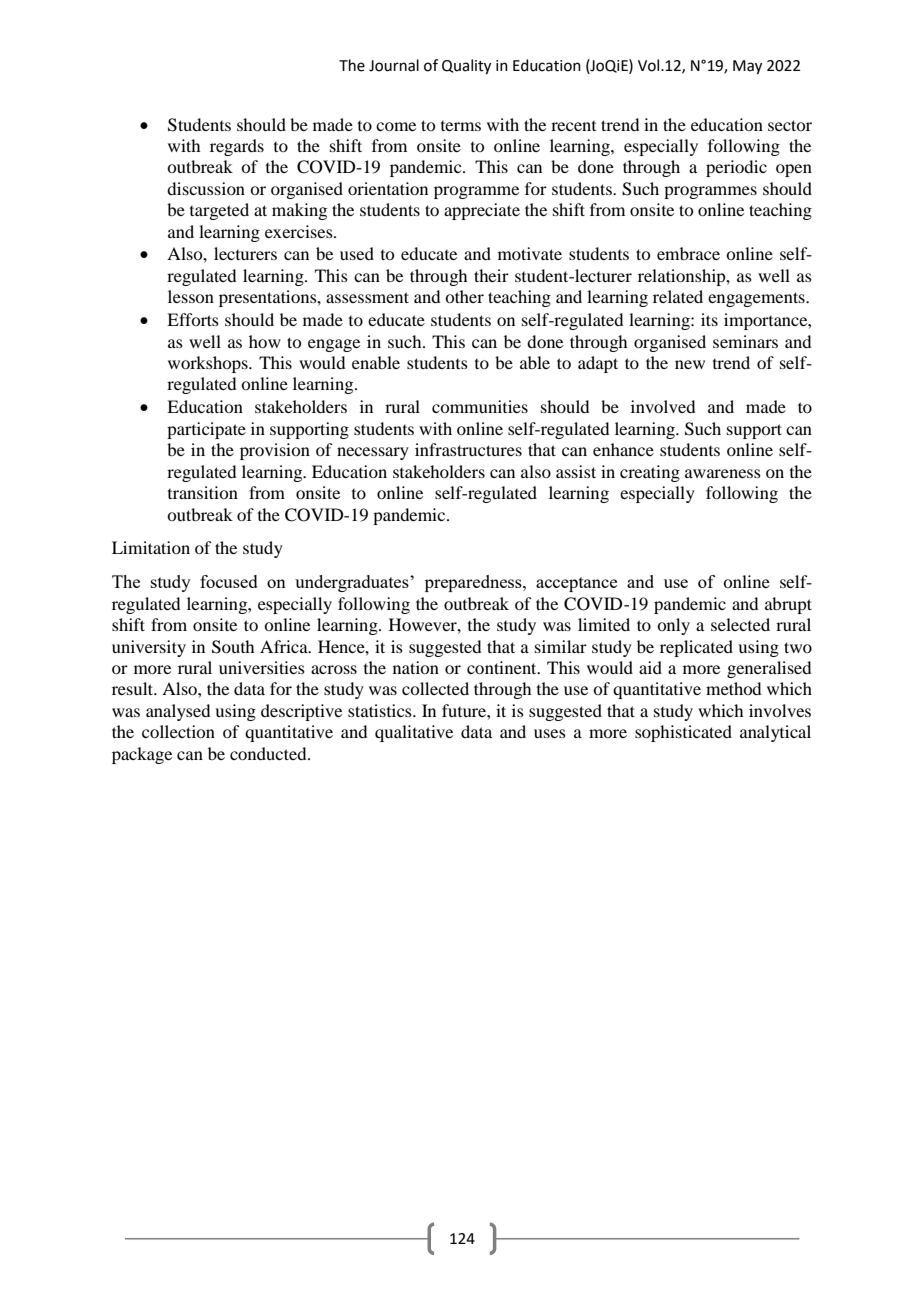  What do you see at coordinates (203, 492) in the page?
I see `transition` at bounding box center [203, 492].
